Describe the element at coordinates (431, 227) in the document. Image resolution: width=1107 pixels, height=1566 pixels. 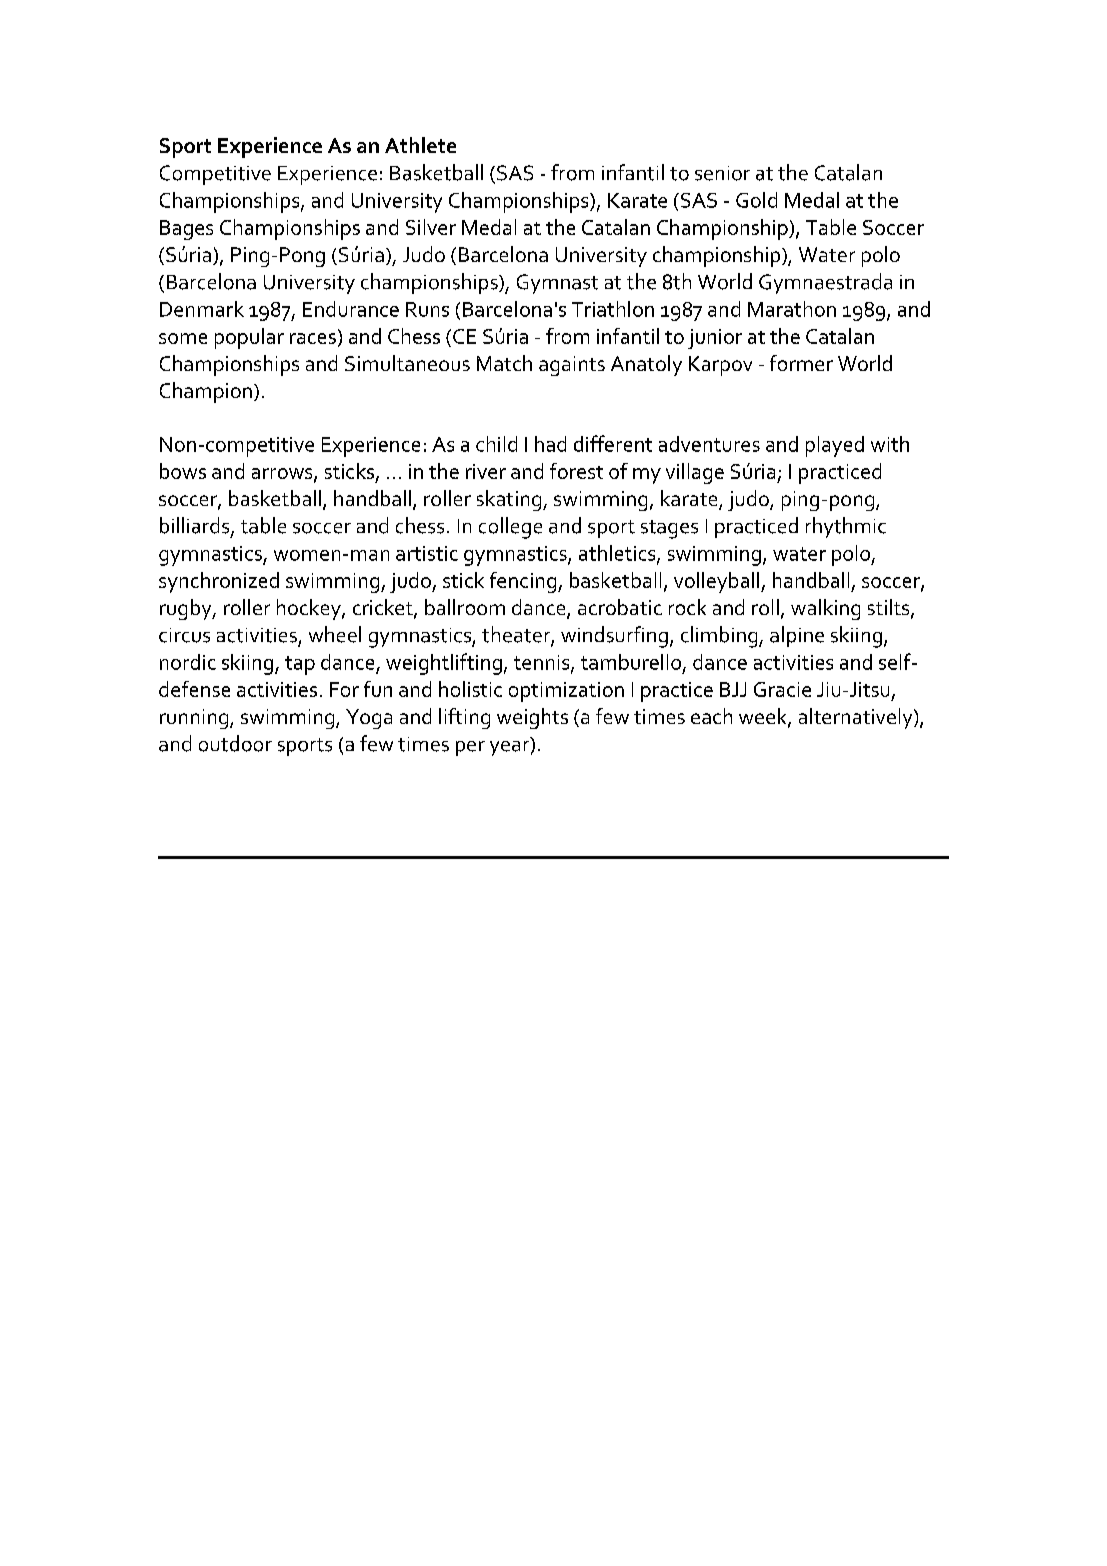
I see `Silver` at that location.
